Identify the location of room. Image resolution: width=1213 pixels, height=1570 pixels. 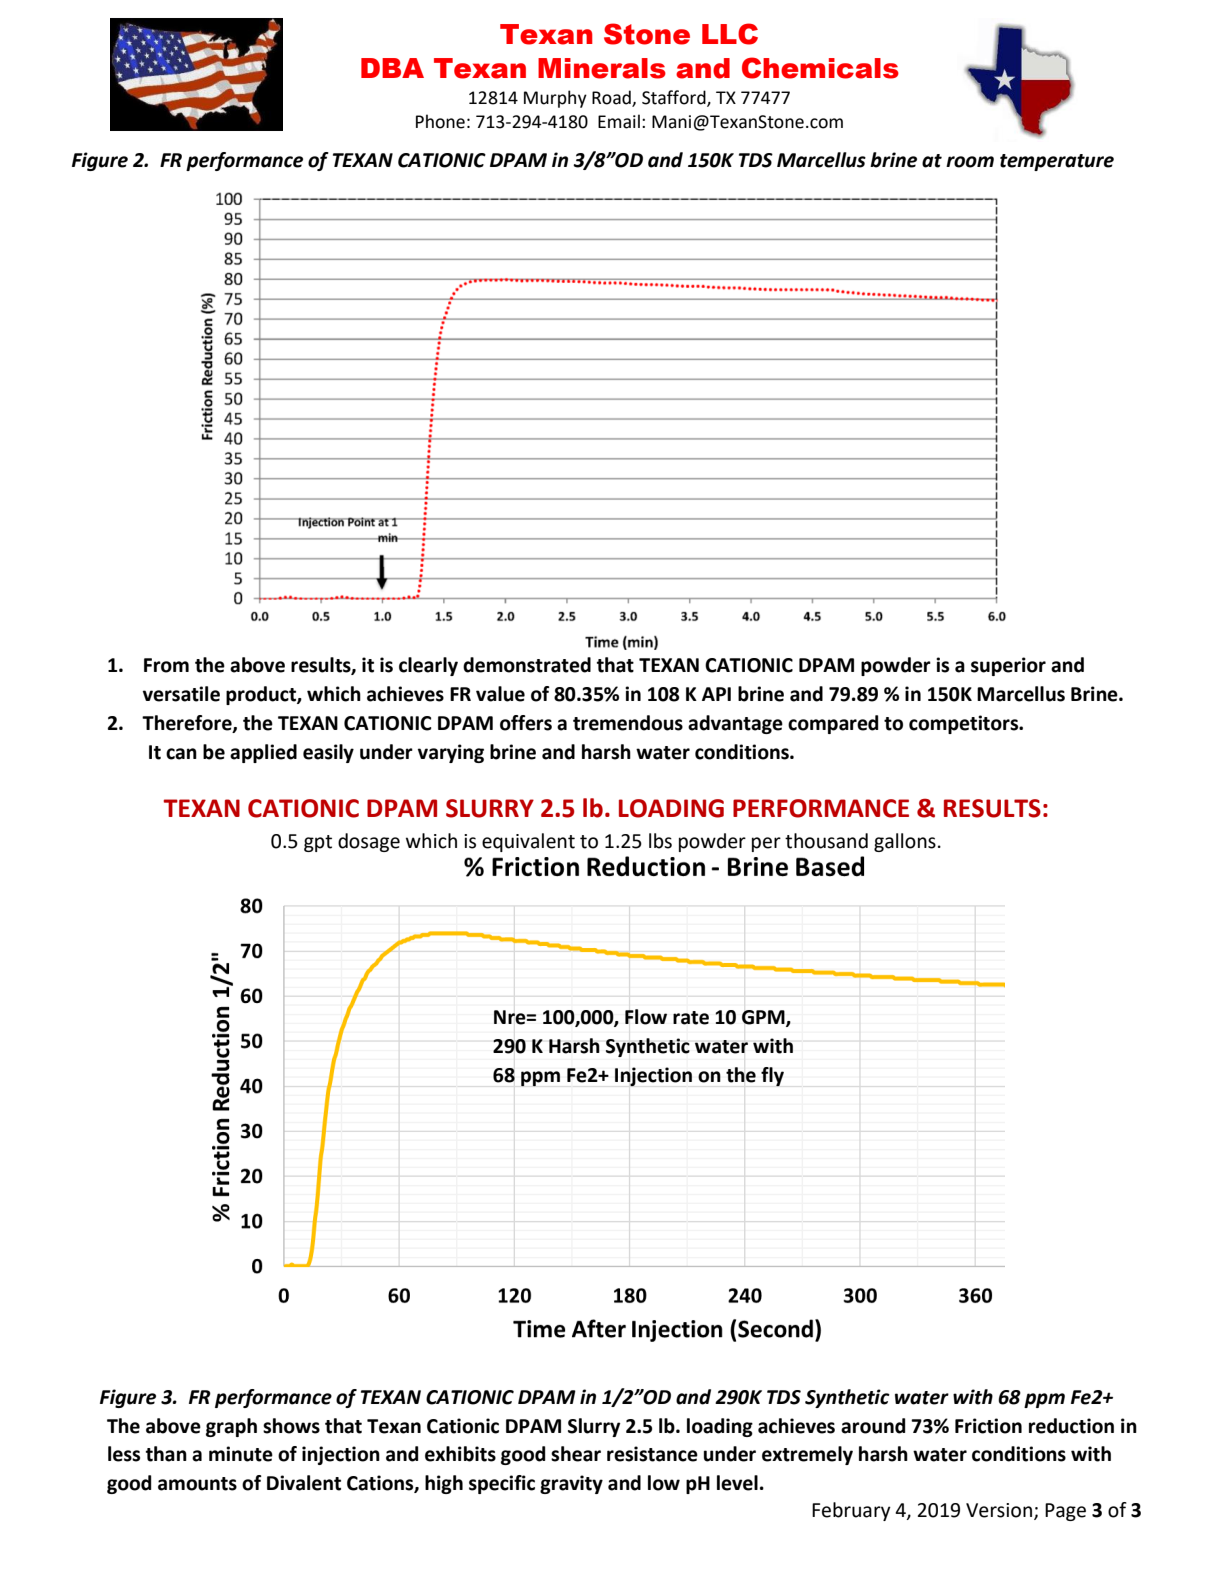
(970, 162).
